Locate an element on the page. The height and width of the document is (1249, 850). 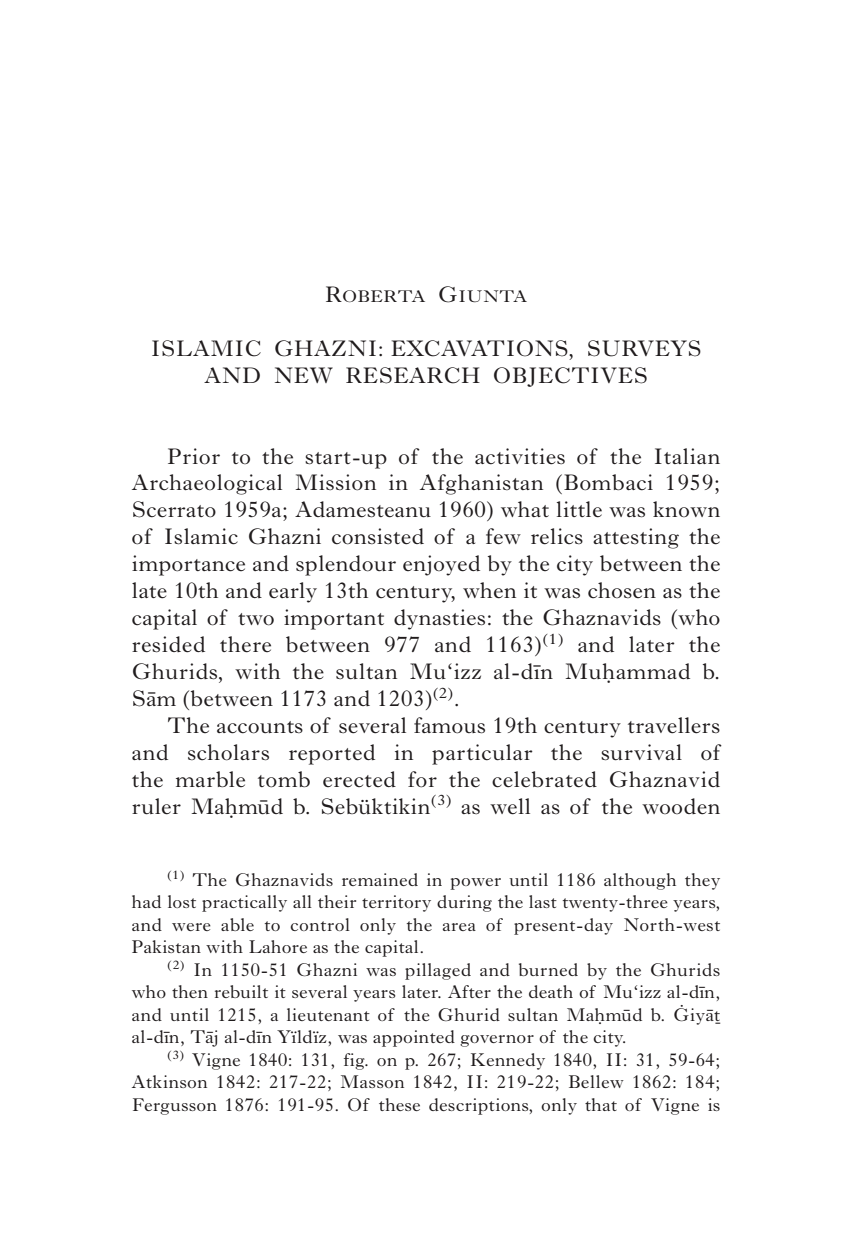
area is located at coordinates (459, 927).
